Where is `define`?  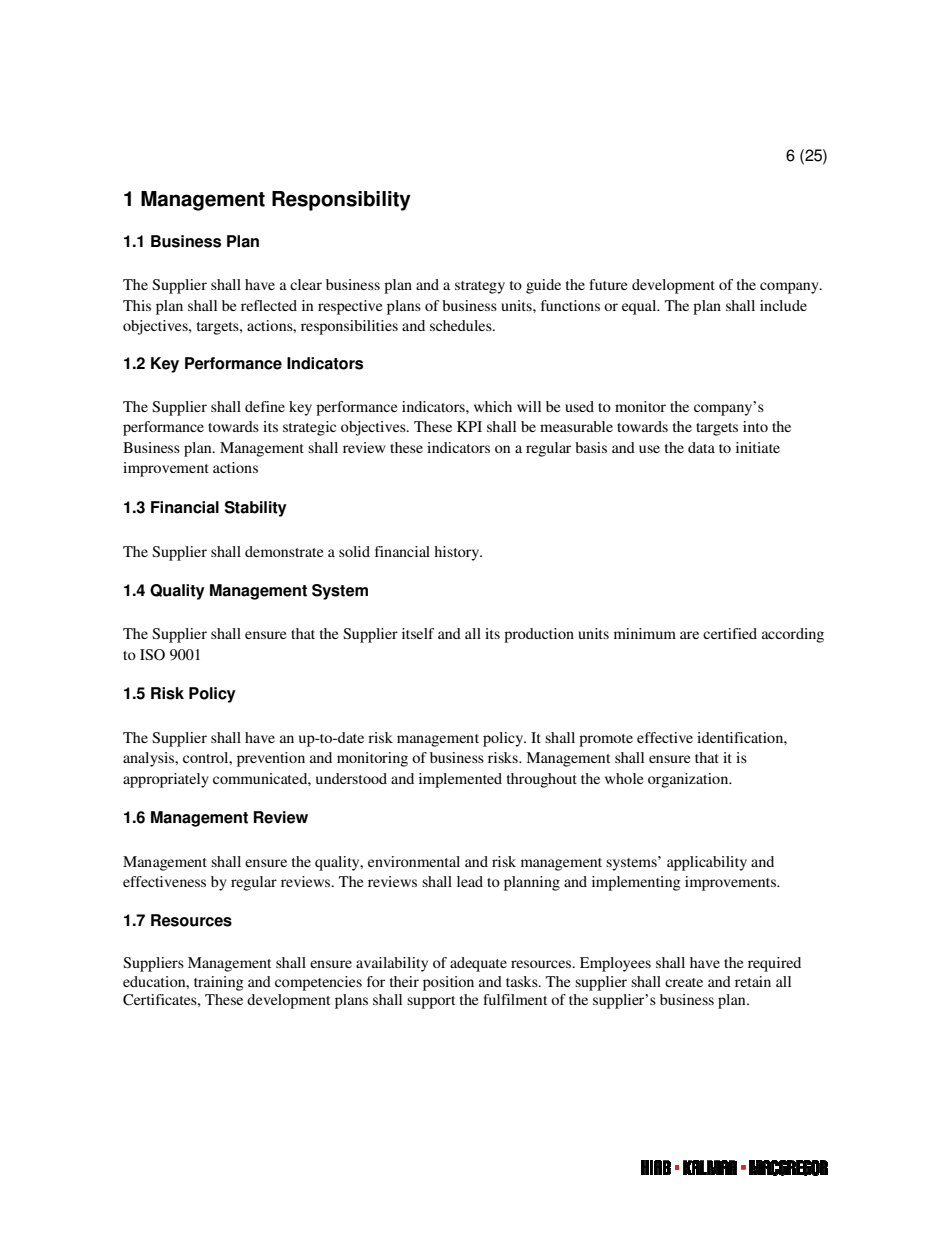 define is located at coordinates (265, 406).
